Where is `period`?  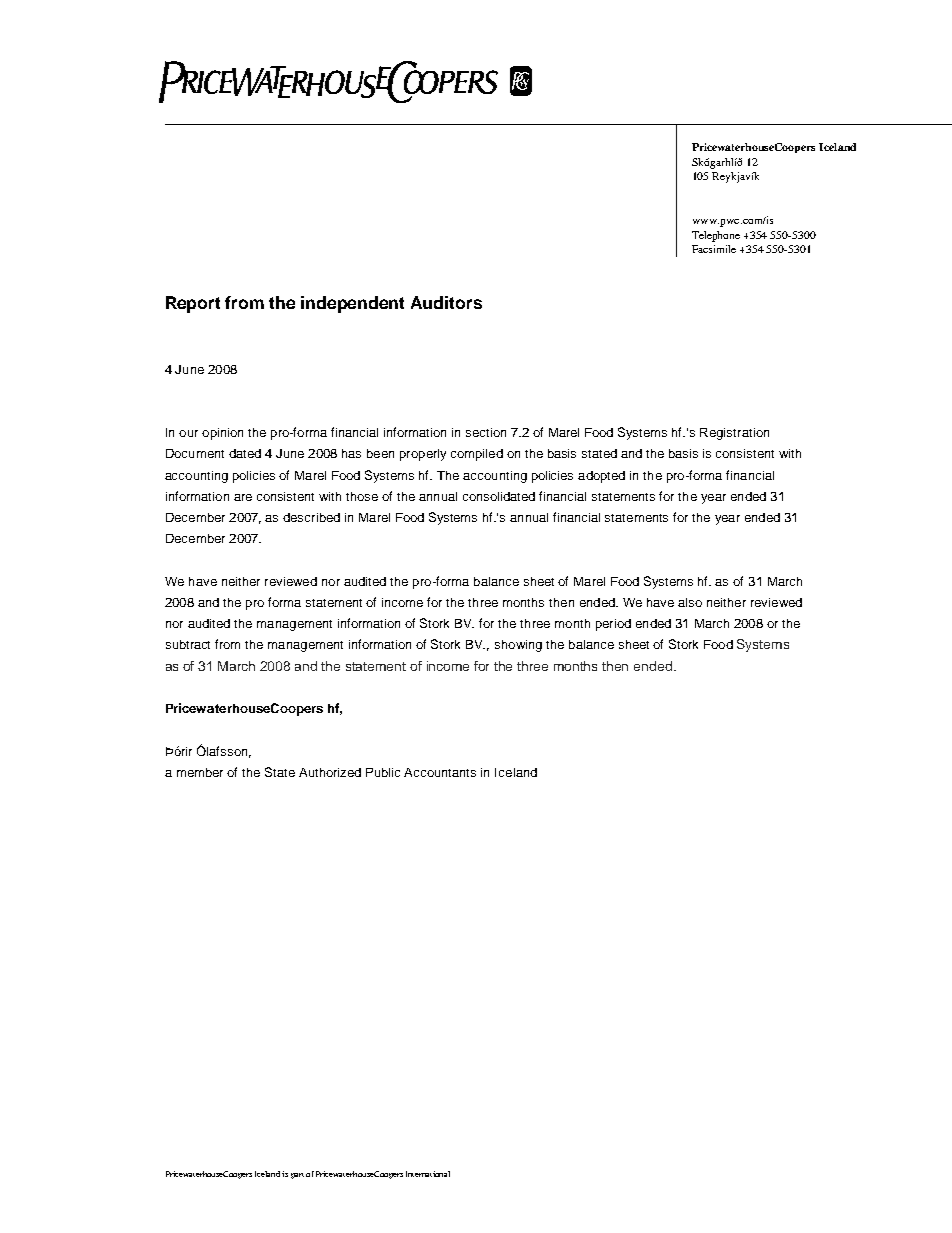 period is located at coordinates (613, 625).
